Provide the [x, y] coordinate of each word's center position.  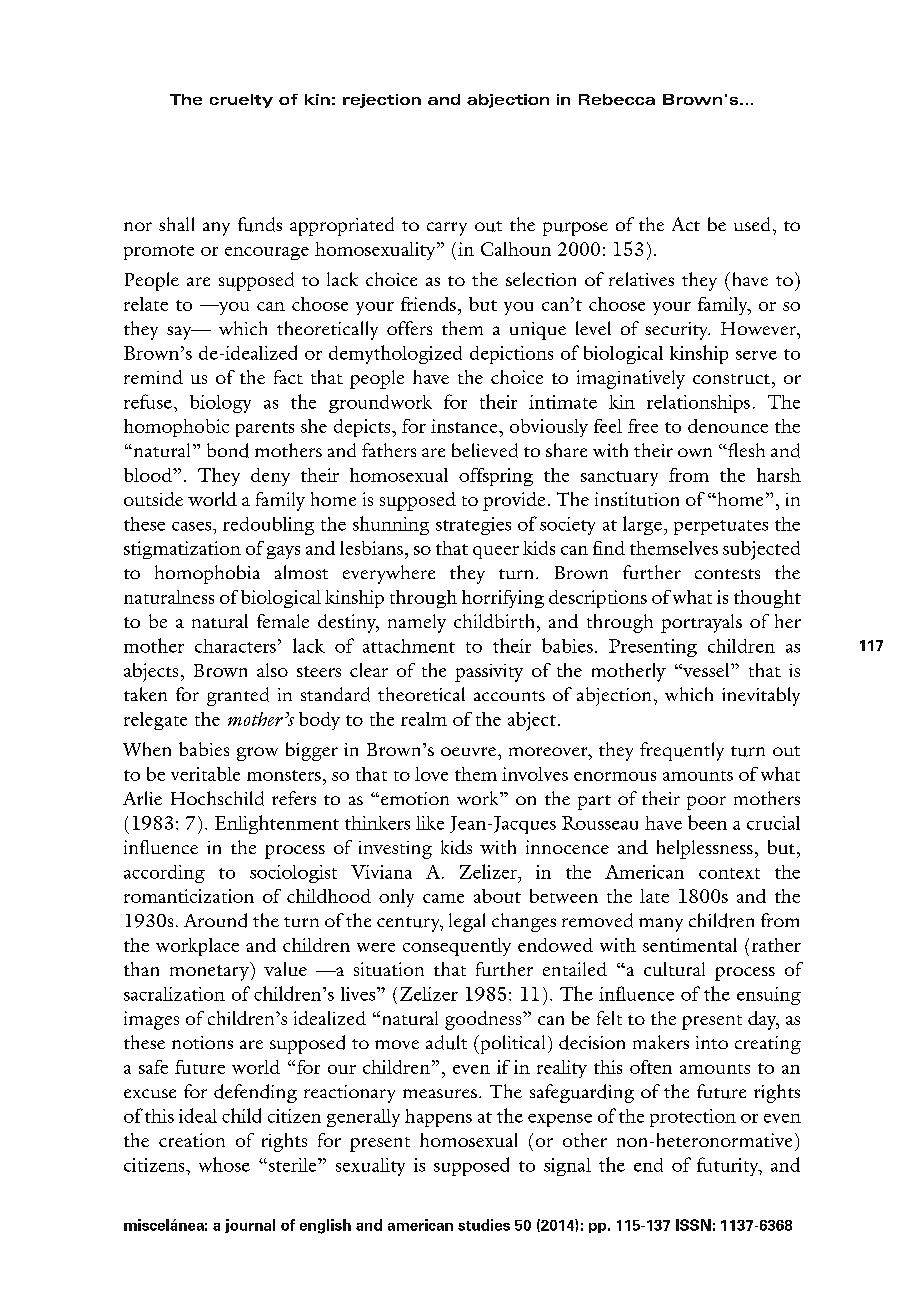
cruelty [241, 101]
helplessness [705, 849]
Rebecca [617, 99]
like [430, 823]
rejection [382, 101]
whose [224, 1164]
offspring [496, 477]
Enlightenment [277, 824]
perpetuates [721, 527]
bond [228, 450]
